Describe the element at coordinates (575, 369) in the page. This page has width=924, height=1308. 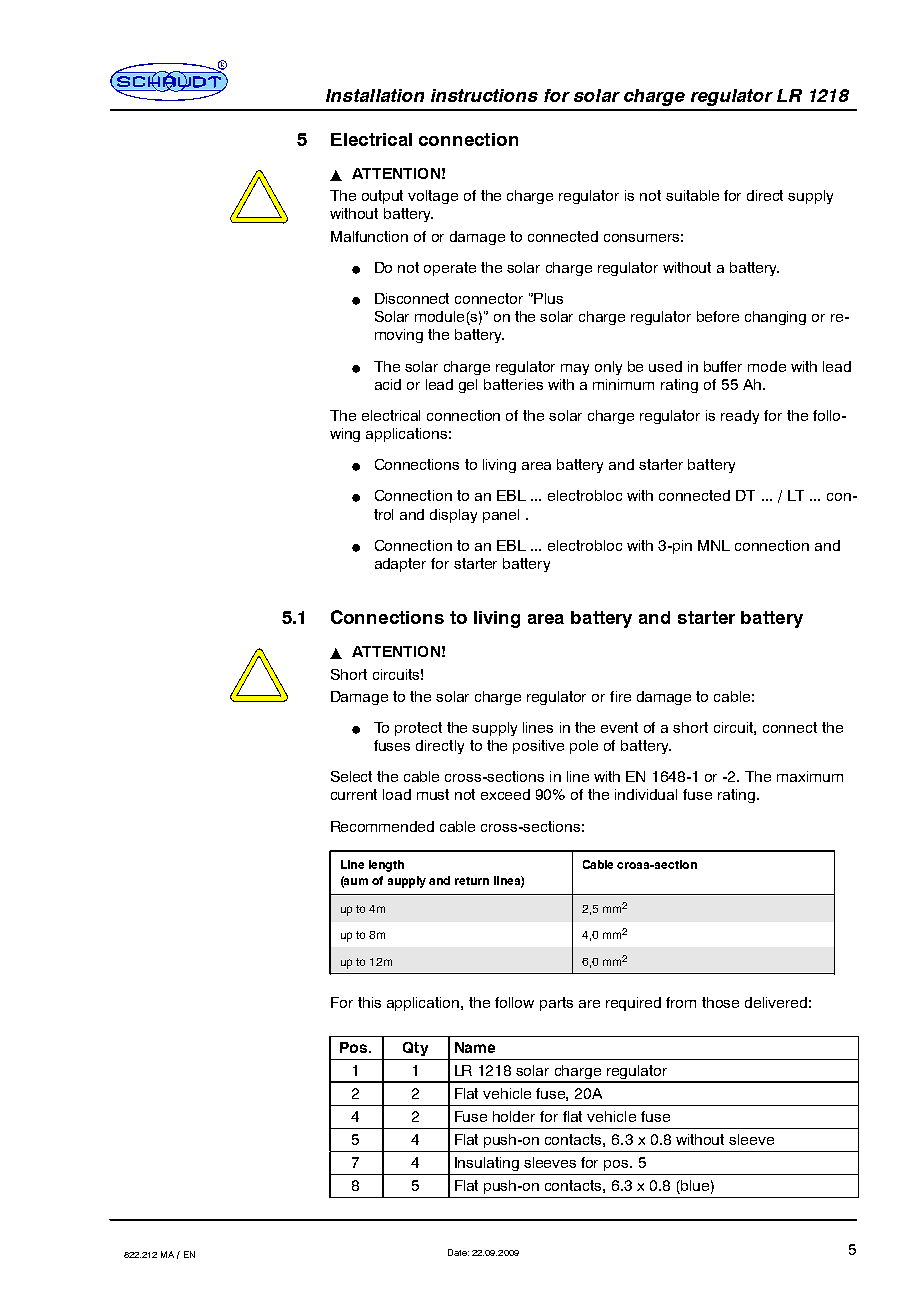
I see `may` at that location.
